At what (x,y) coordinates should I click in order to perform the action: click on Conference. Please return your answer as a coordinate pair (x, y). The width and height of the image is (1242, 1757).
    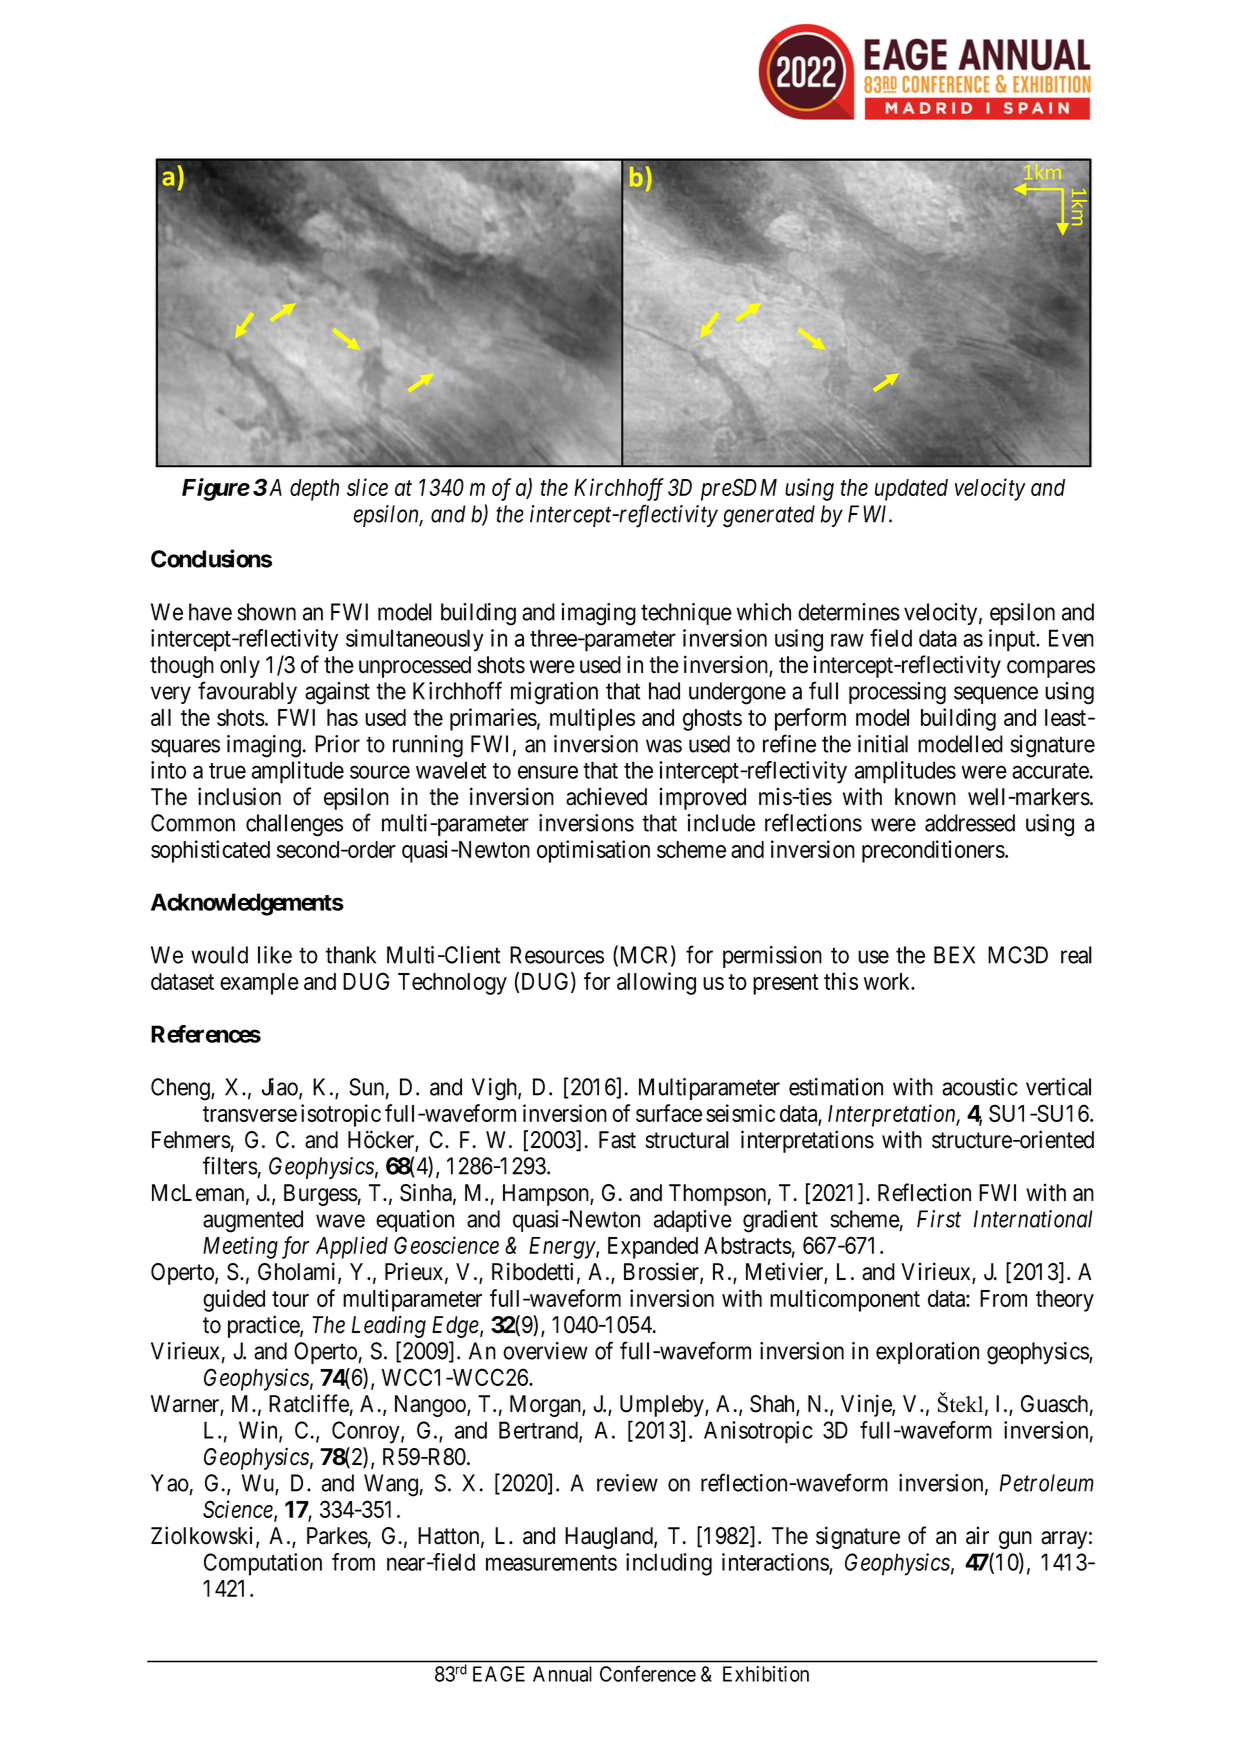
    Looking at the image, I should click on (648, 1673).
